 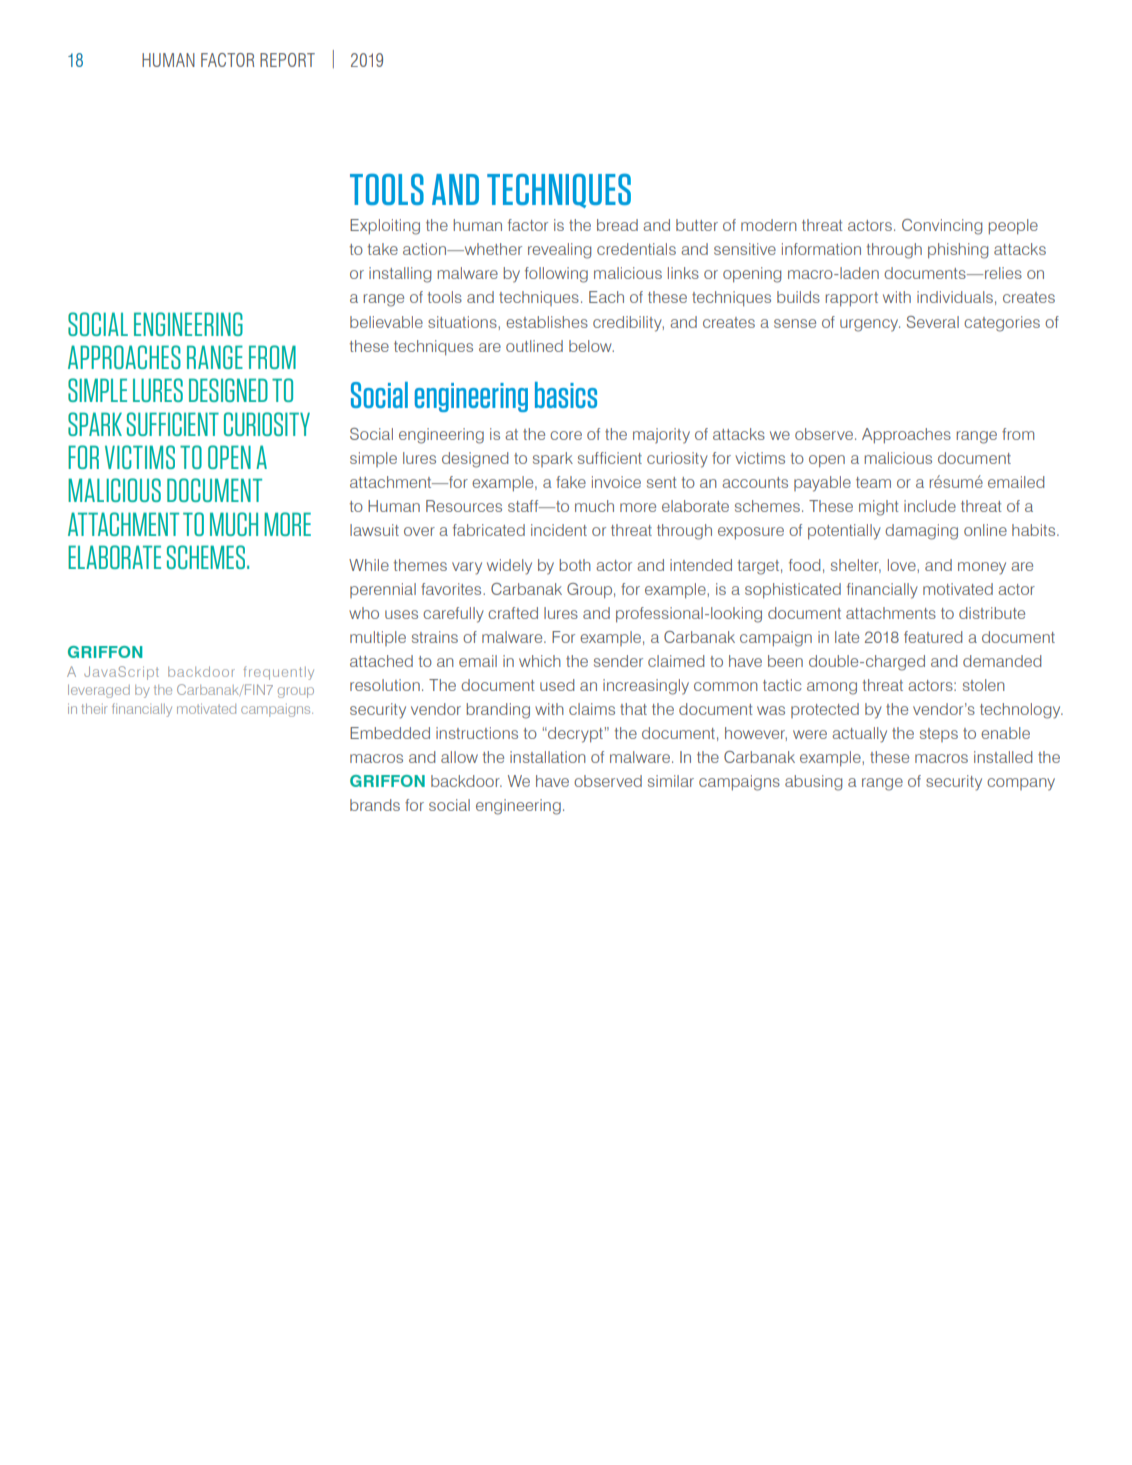 I want to click on team, so click(x=873, y=482).
